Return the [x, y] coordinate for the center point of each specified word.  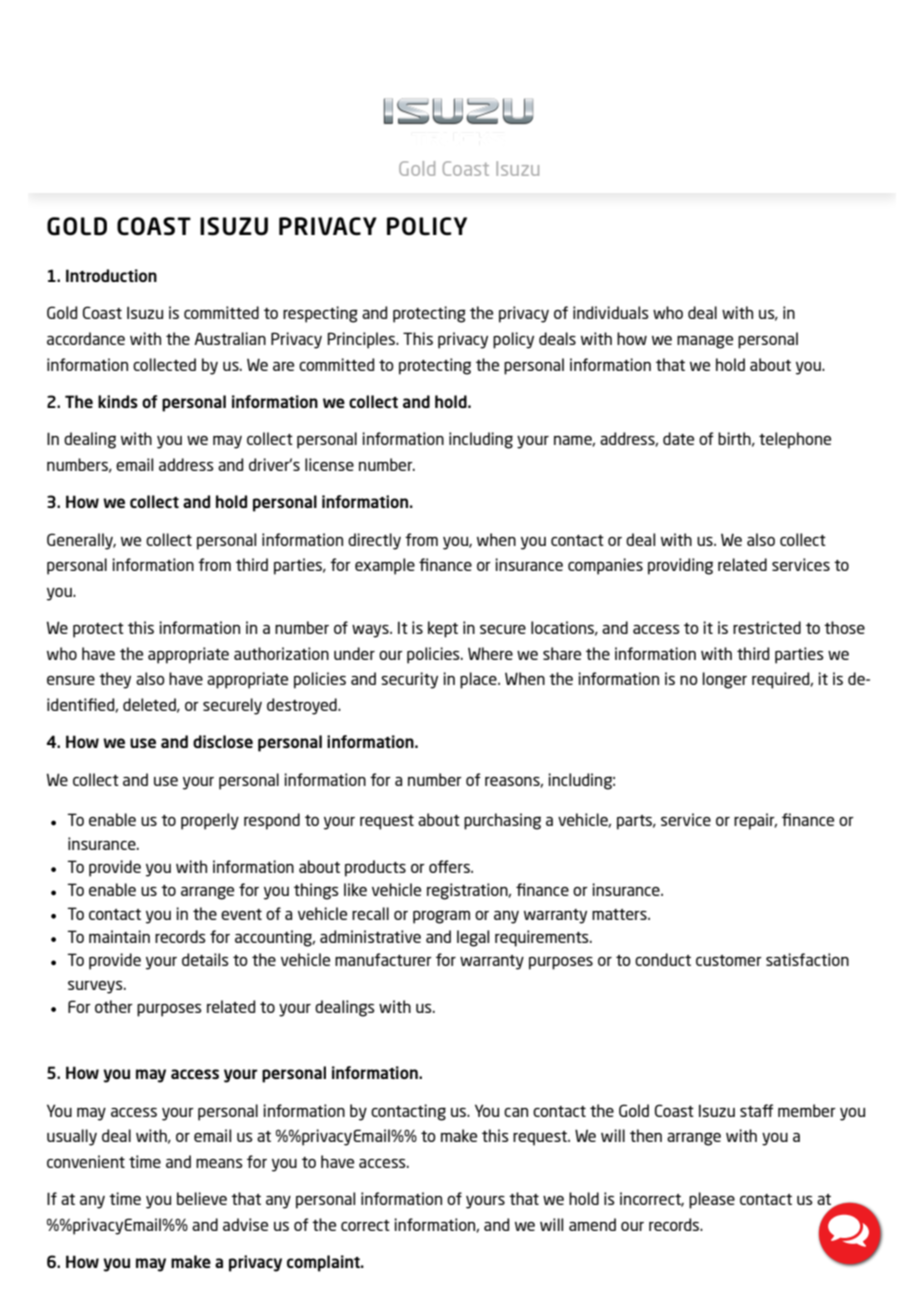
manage [705, 342]
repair [755, 821]
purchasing [502, 821]
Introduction [111, 275]
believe [202, 1198]
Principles [362, 340]
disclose [223, 741]
